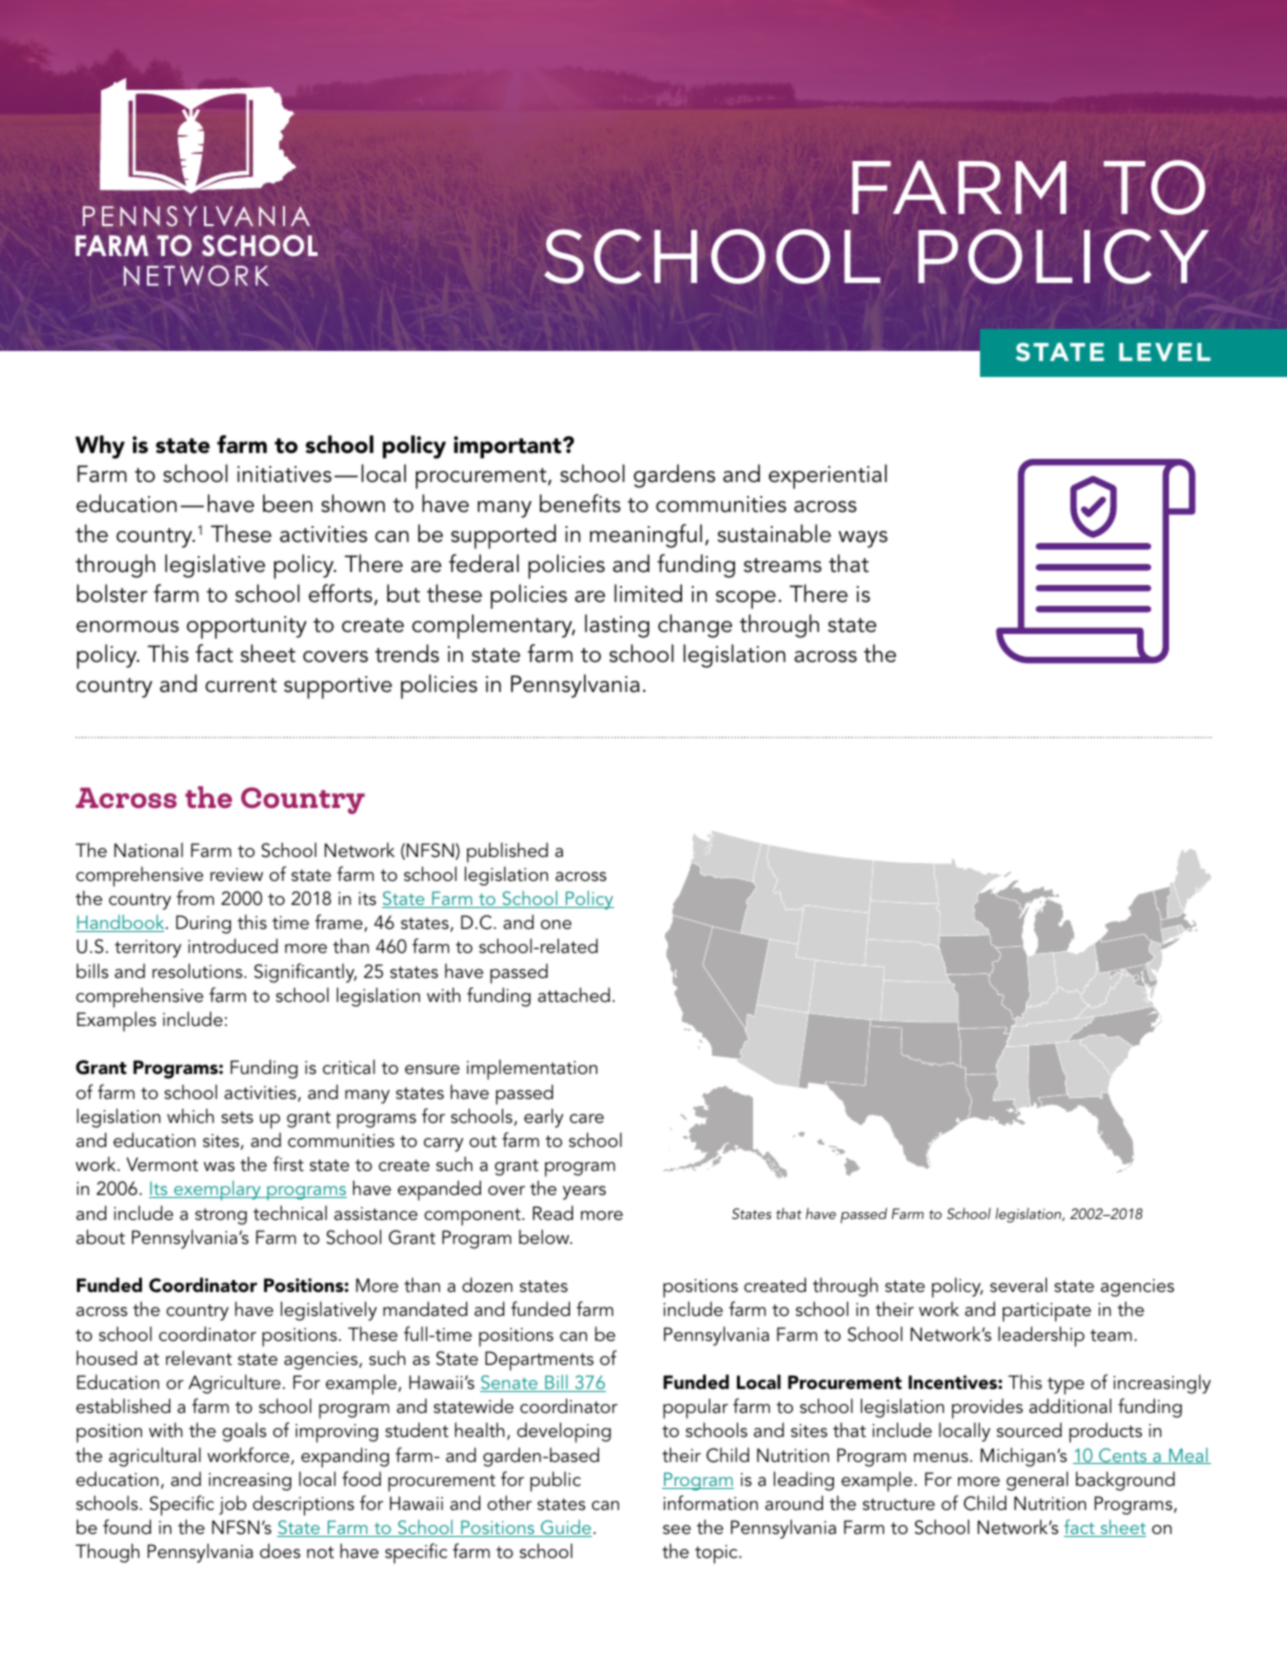 The image size is (1287, 1666). What do you see at coordinates (617, 626) in the document?
I see `lasting` at bounding box center [617, 626].
